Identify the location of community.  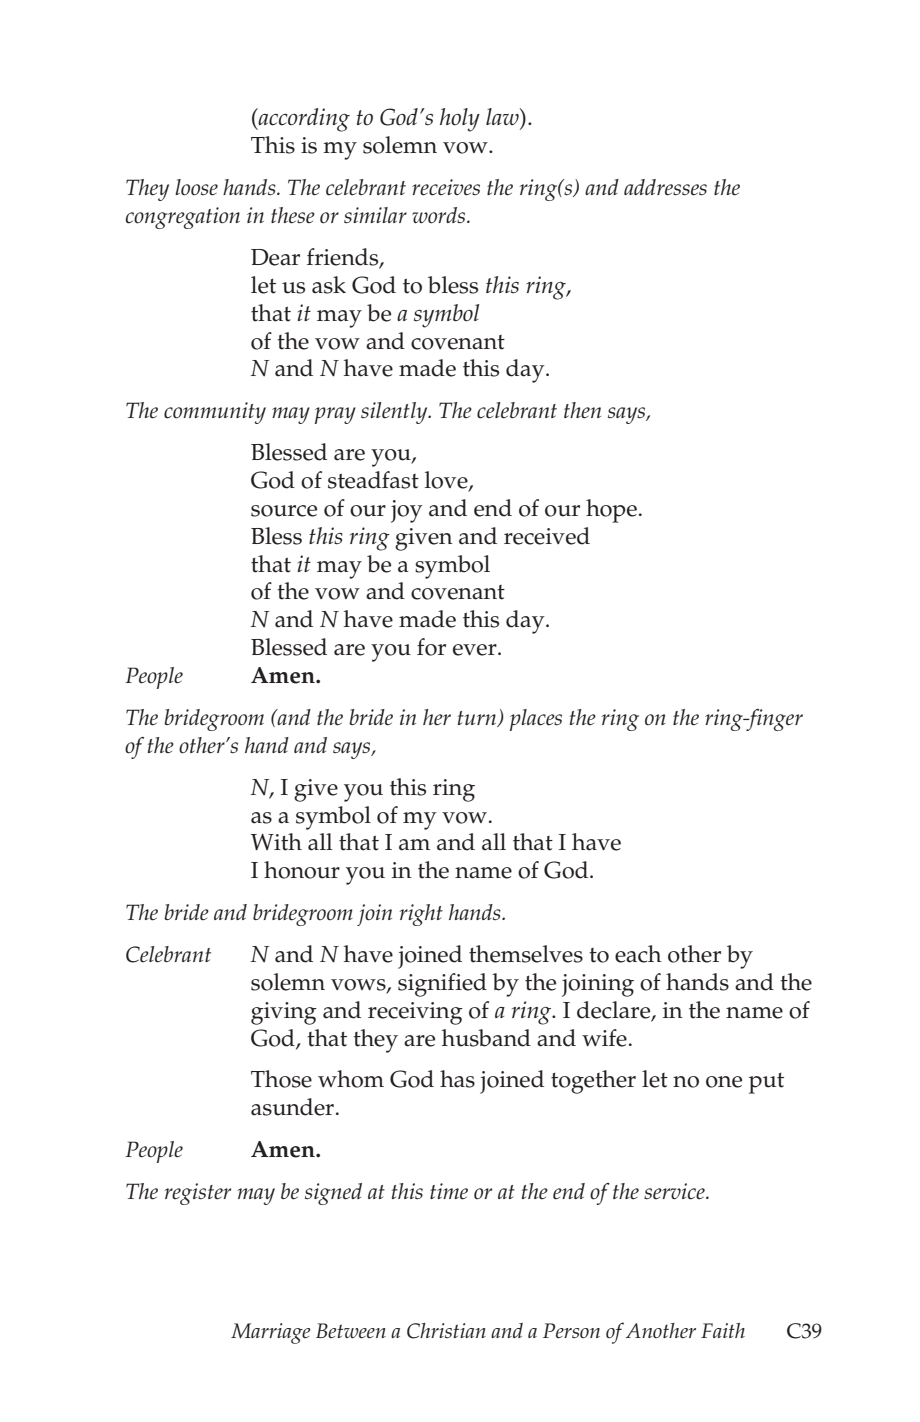
(215, 413).
